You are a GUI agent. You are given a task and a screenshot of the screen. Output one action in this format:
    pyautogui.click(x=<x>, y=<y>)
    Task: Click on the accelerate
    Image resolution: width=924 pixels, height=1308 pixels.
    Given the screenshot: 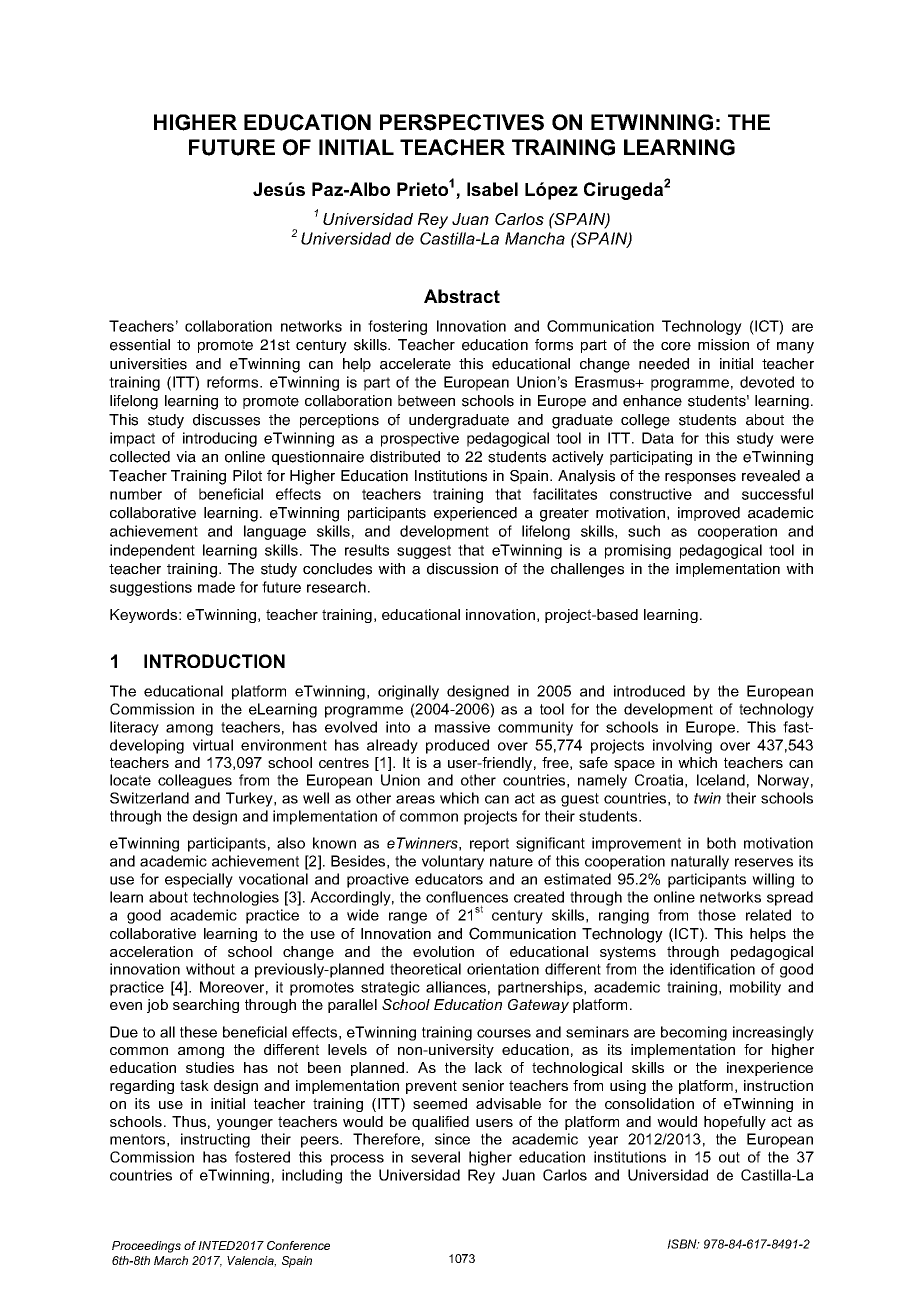 What is the action you would take?
    pyautogui.click(x=415, y=364)
